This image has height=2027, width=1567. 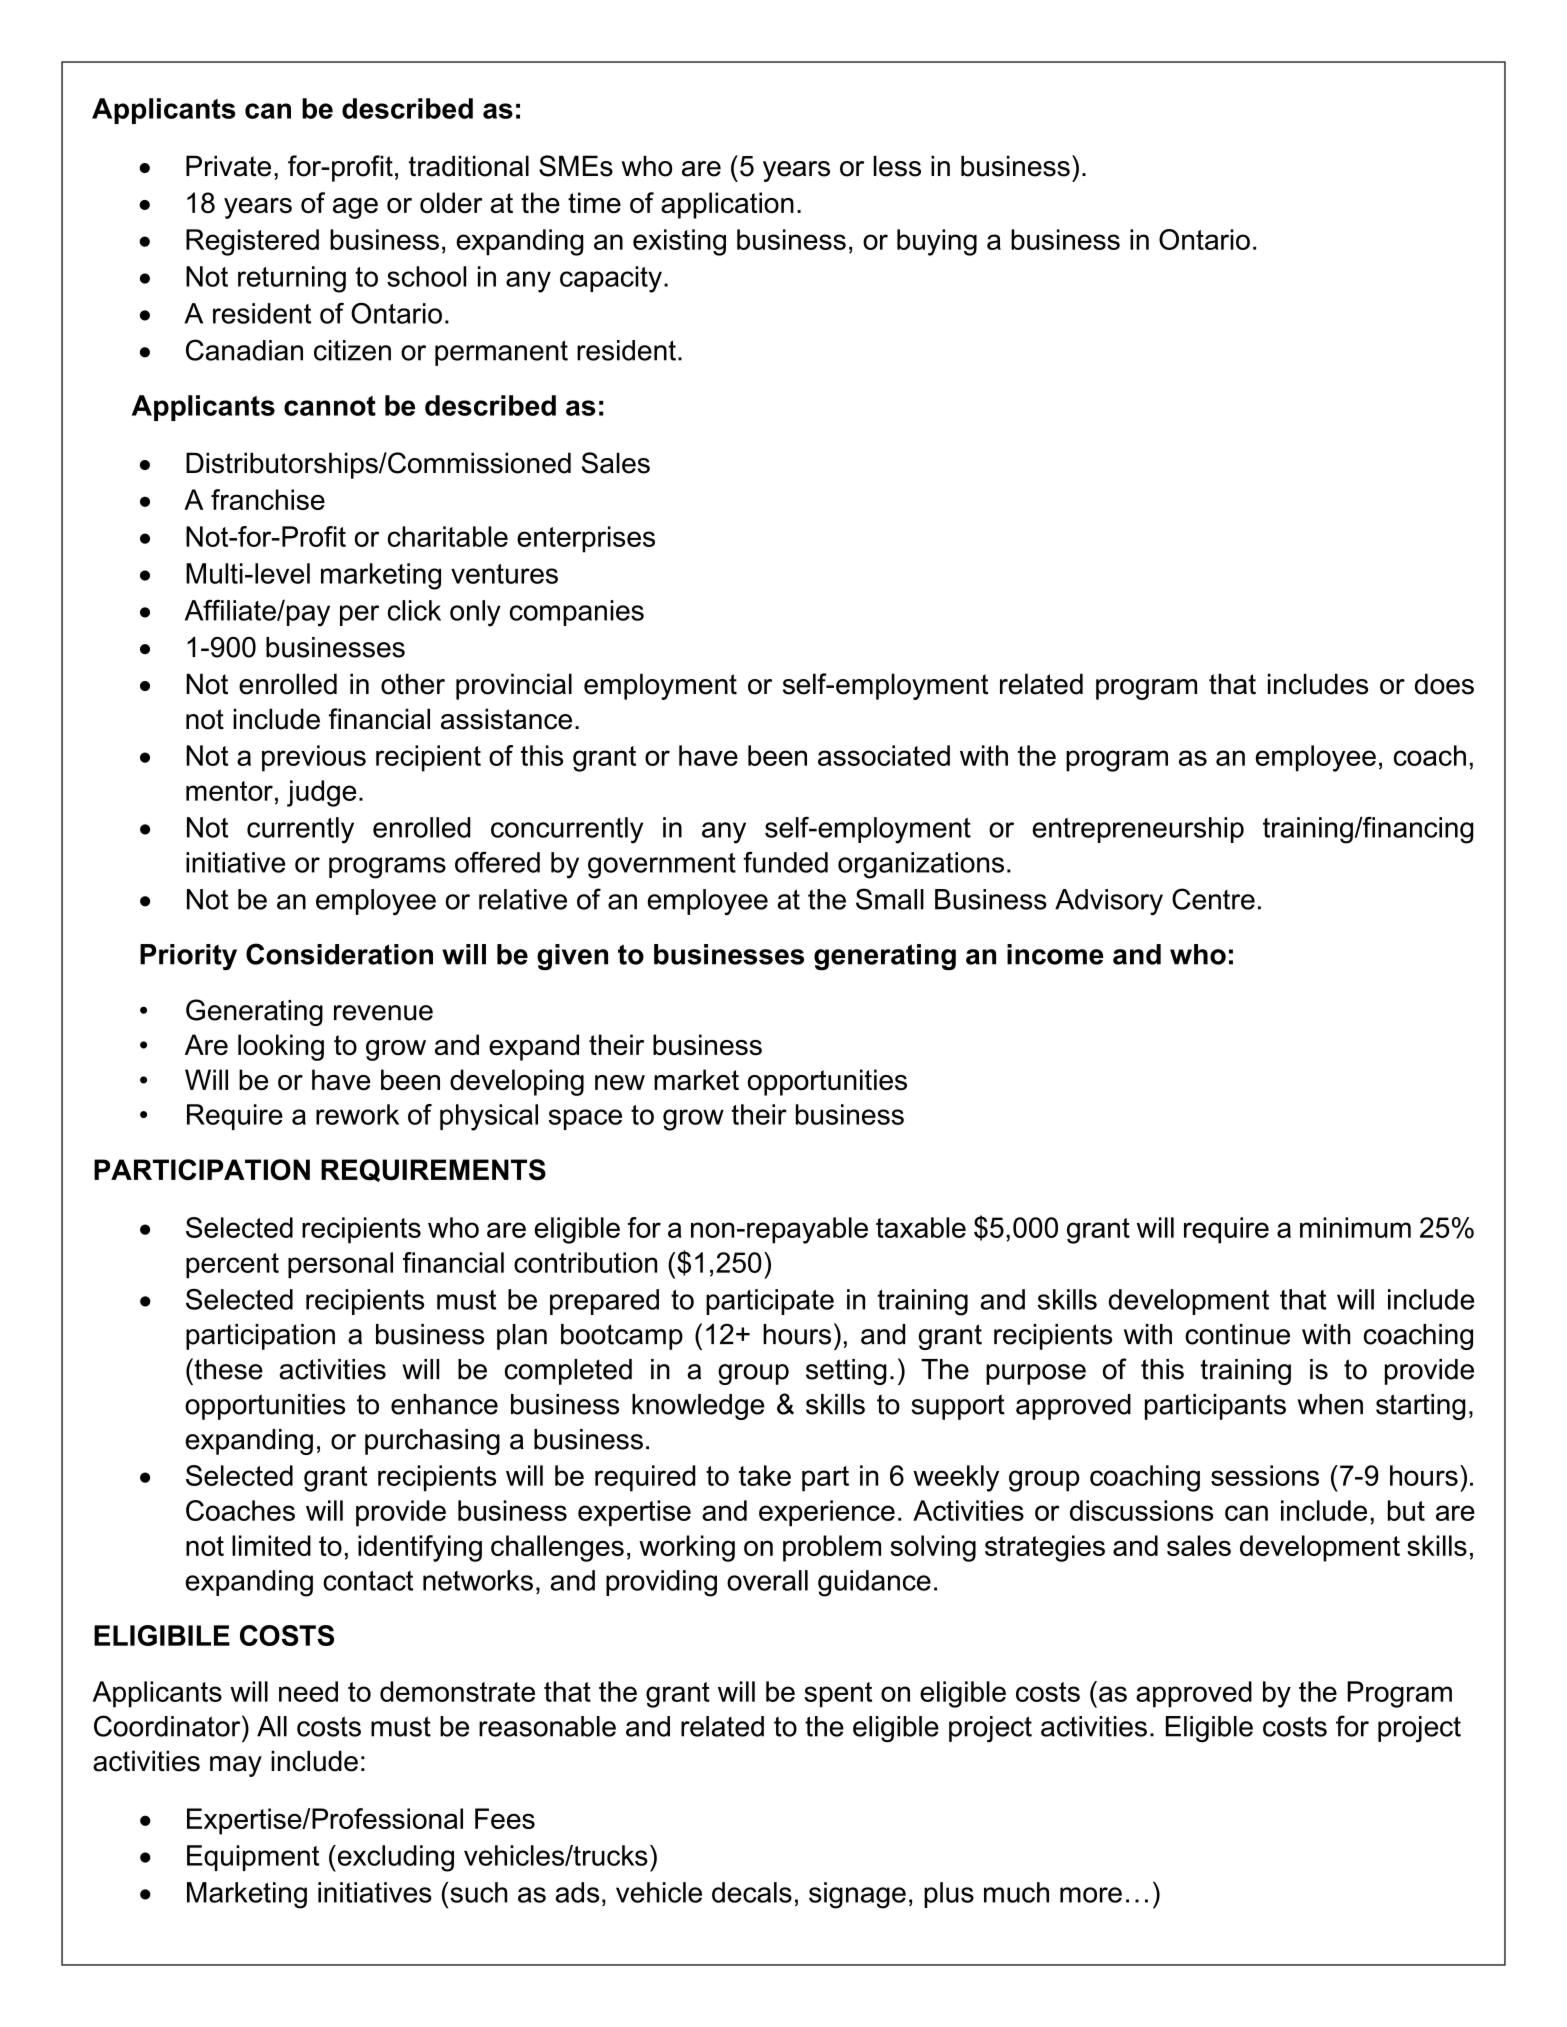 I want to click on associated, so click(x=884, y=755).
